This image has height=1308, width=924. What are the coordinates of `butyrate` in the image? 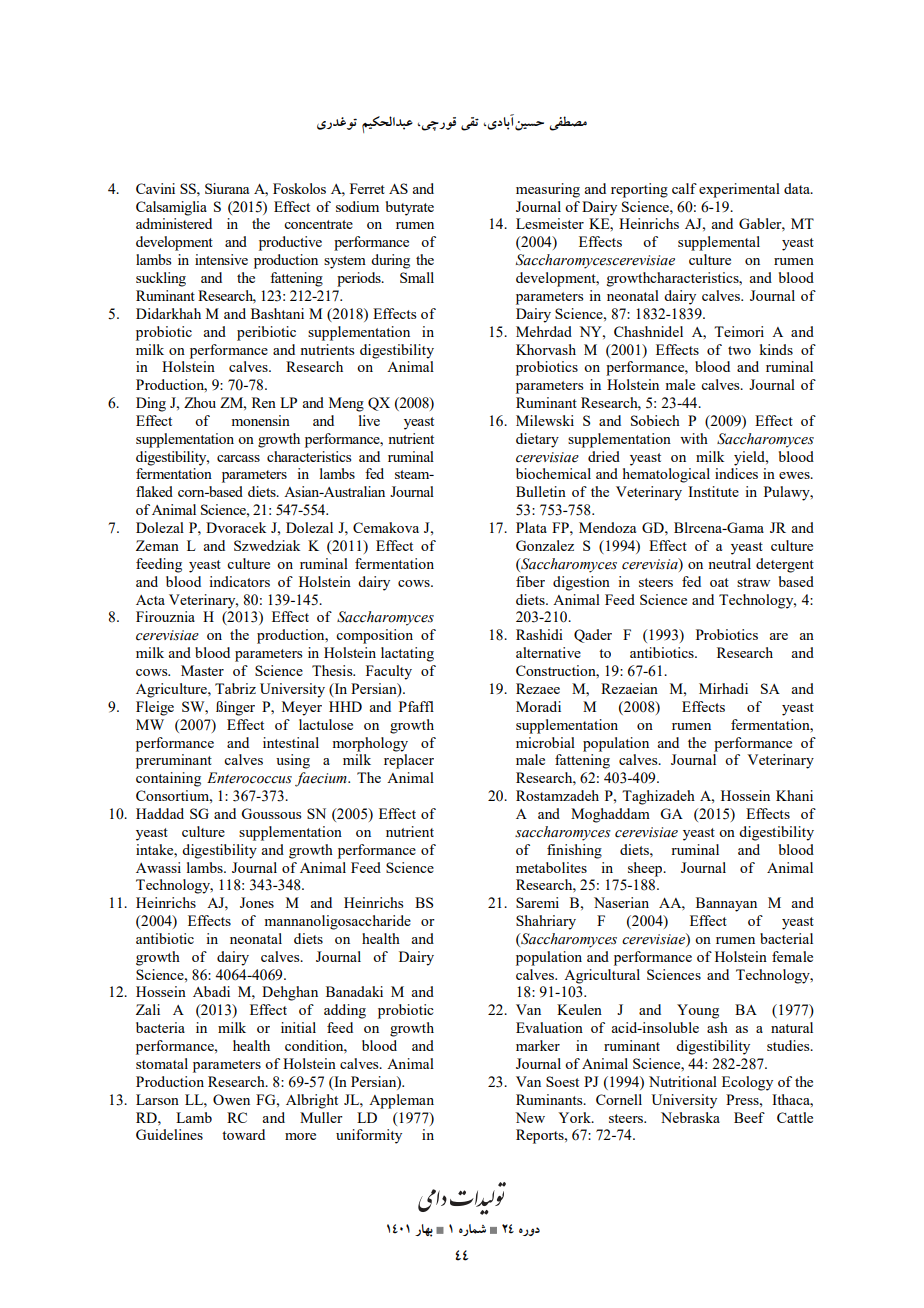 It's located at (410, 208).
